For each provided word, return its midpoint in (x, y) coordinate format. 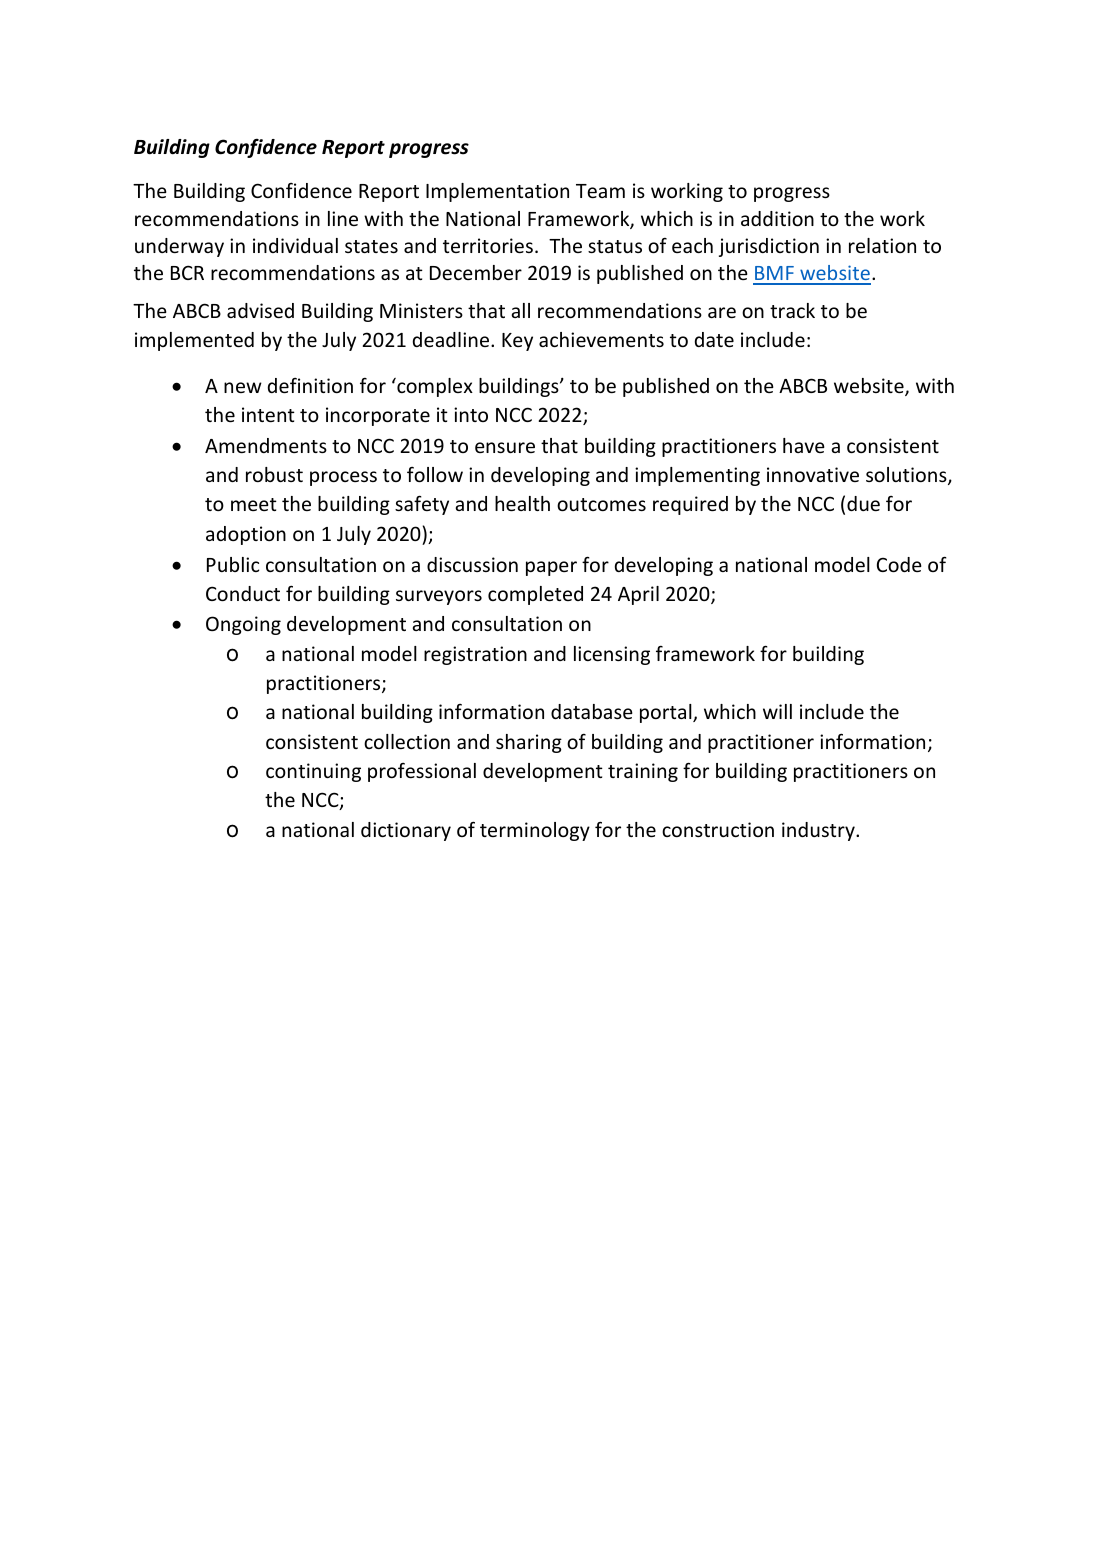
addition (777, 218)
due (863, 503)
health (522, 503)
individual (295, 245)
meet (254, 504)
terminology (535, 831)
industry (819, 831)
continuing (313, 772)
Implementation (497, 192)
